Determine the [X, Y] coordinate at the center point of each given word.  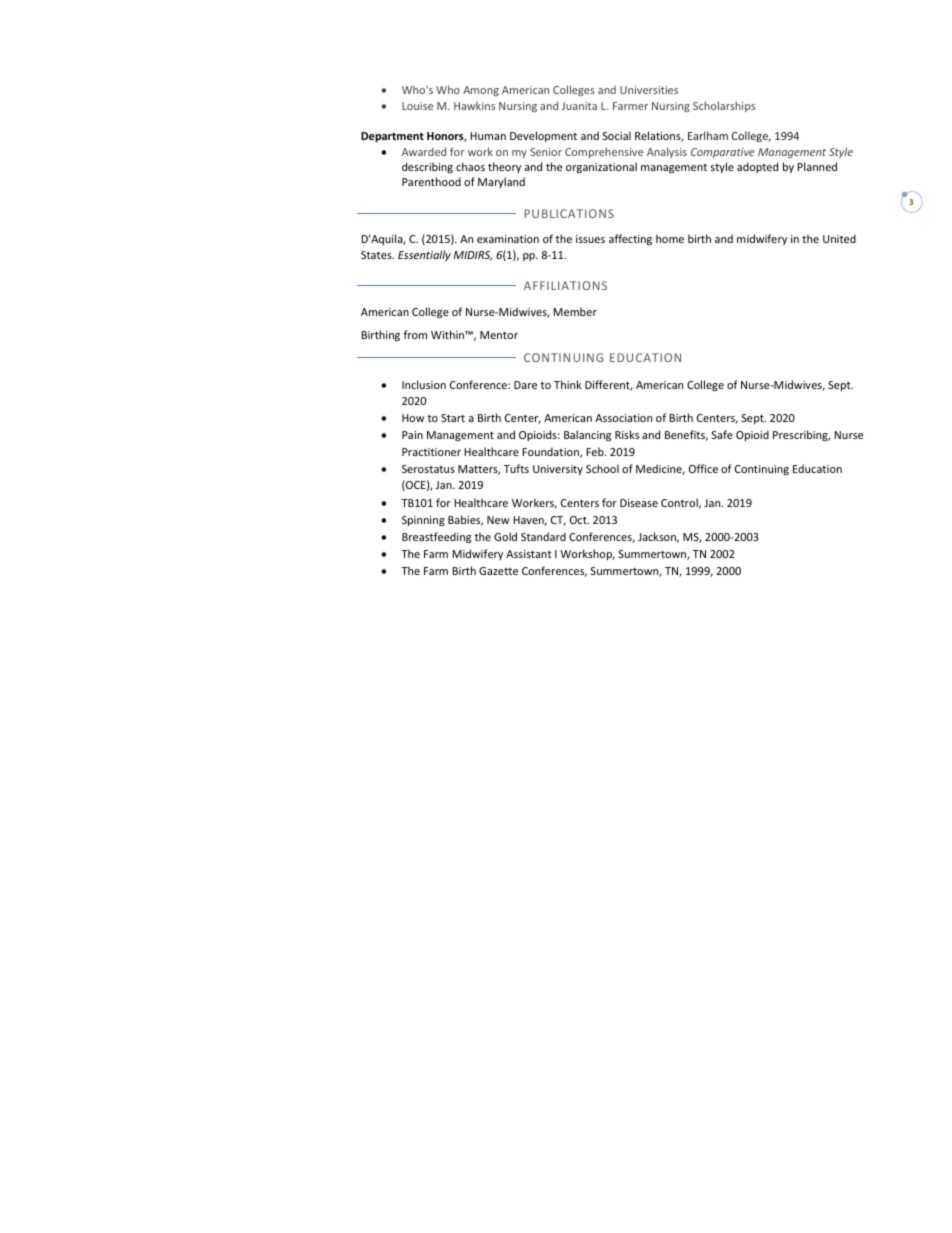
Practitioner [431, 452]
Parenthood [431, 181]
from [415, 334]
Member [575, 311]
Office [703, 468]
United [839, 238]
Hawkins [474, 105]
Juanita [579, 106]
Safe [722, 434]
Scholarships [724, 106]
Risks [627, 434]
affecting [630, 239]
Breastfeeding [436, 538]
